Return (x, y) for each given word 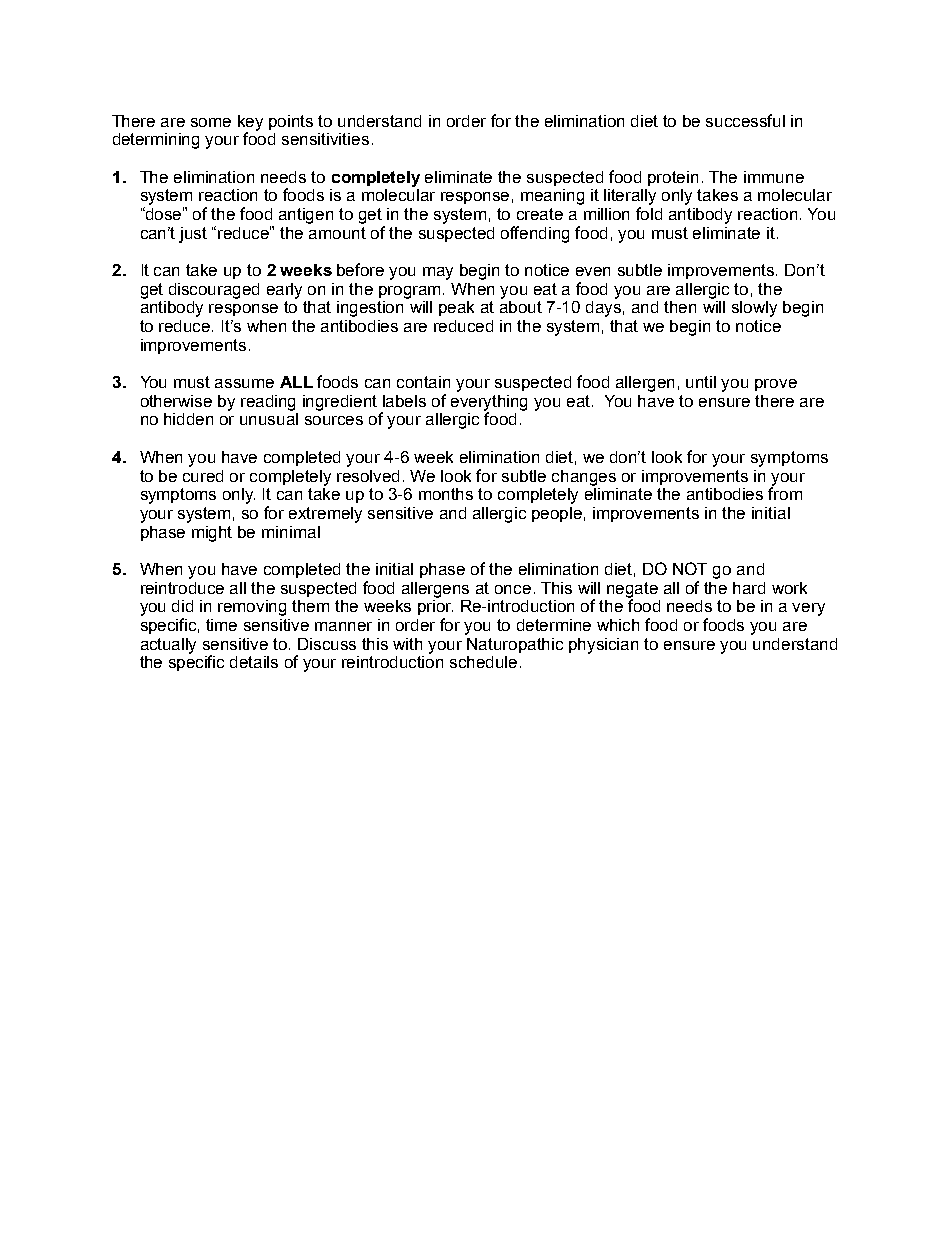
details (254, 662)
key (250, 124)
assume (244, 383)
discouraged (214, 291)
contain (423, 382)
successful (745, 120)
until (701, 382)
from (785, 492)
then (680, 307)
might (212, 534)
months (446, 494)
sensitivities (325, 139)
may (438, 273)
